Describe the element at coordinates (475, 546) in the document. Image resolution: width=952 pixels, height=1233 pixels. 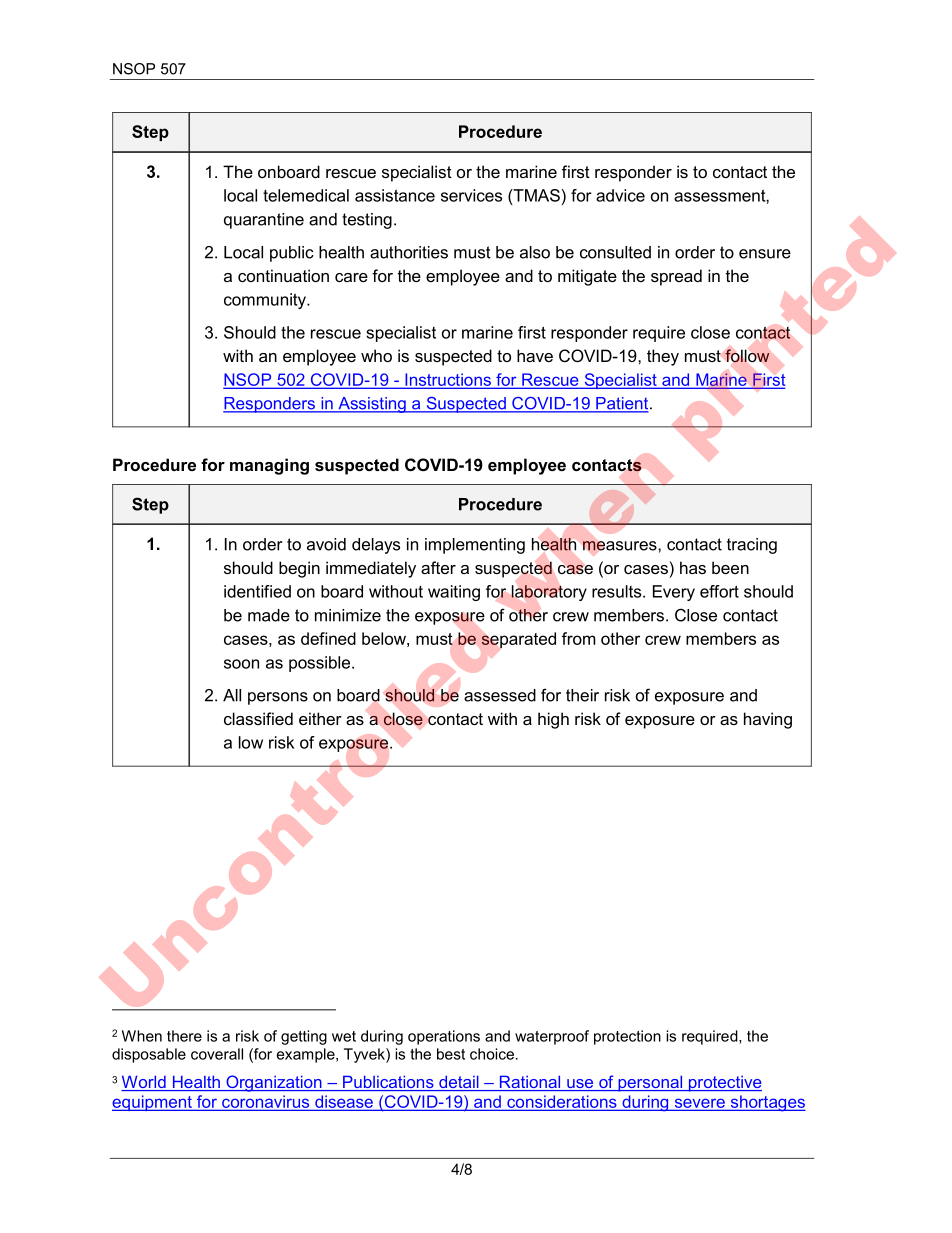
I see `implementing` at that location.
